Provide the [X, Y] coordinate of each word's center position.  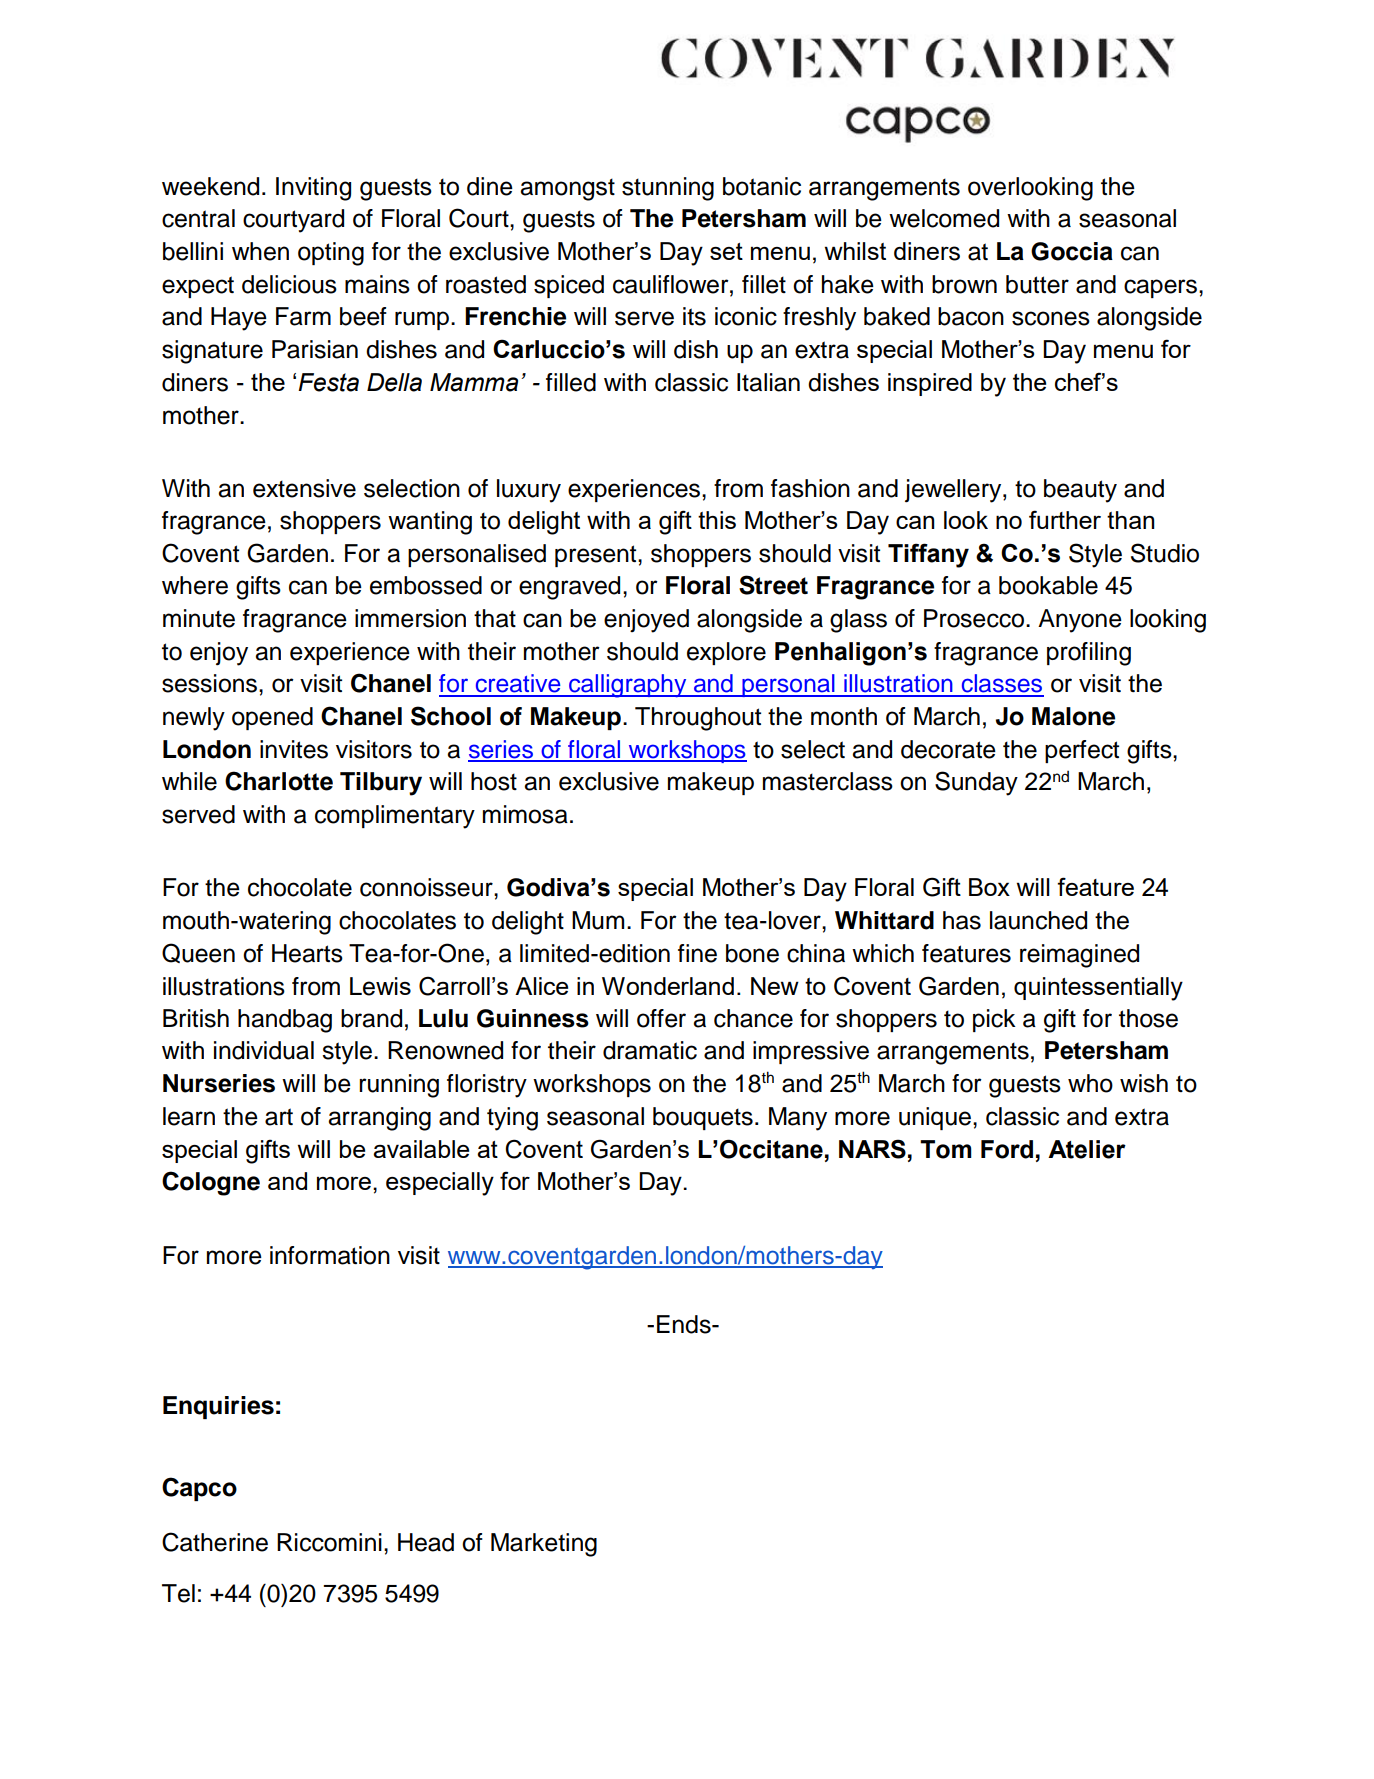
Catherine [215, 1542]
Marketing [544, 1545]
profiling [1089, 654]
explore [726, 653]
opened [272, 718]
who [1090, 1083]
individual [264, 1050]
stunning [668, 189]
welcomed [944, 218]
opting [331, 254]
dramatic [650, 1050]
